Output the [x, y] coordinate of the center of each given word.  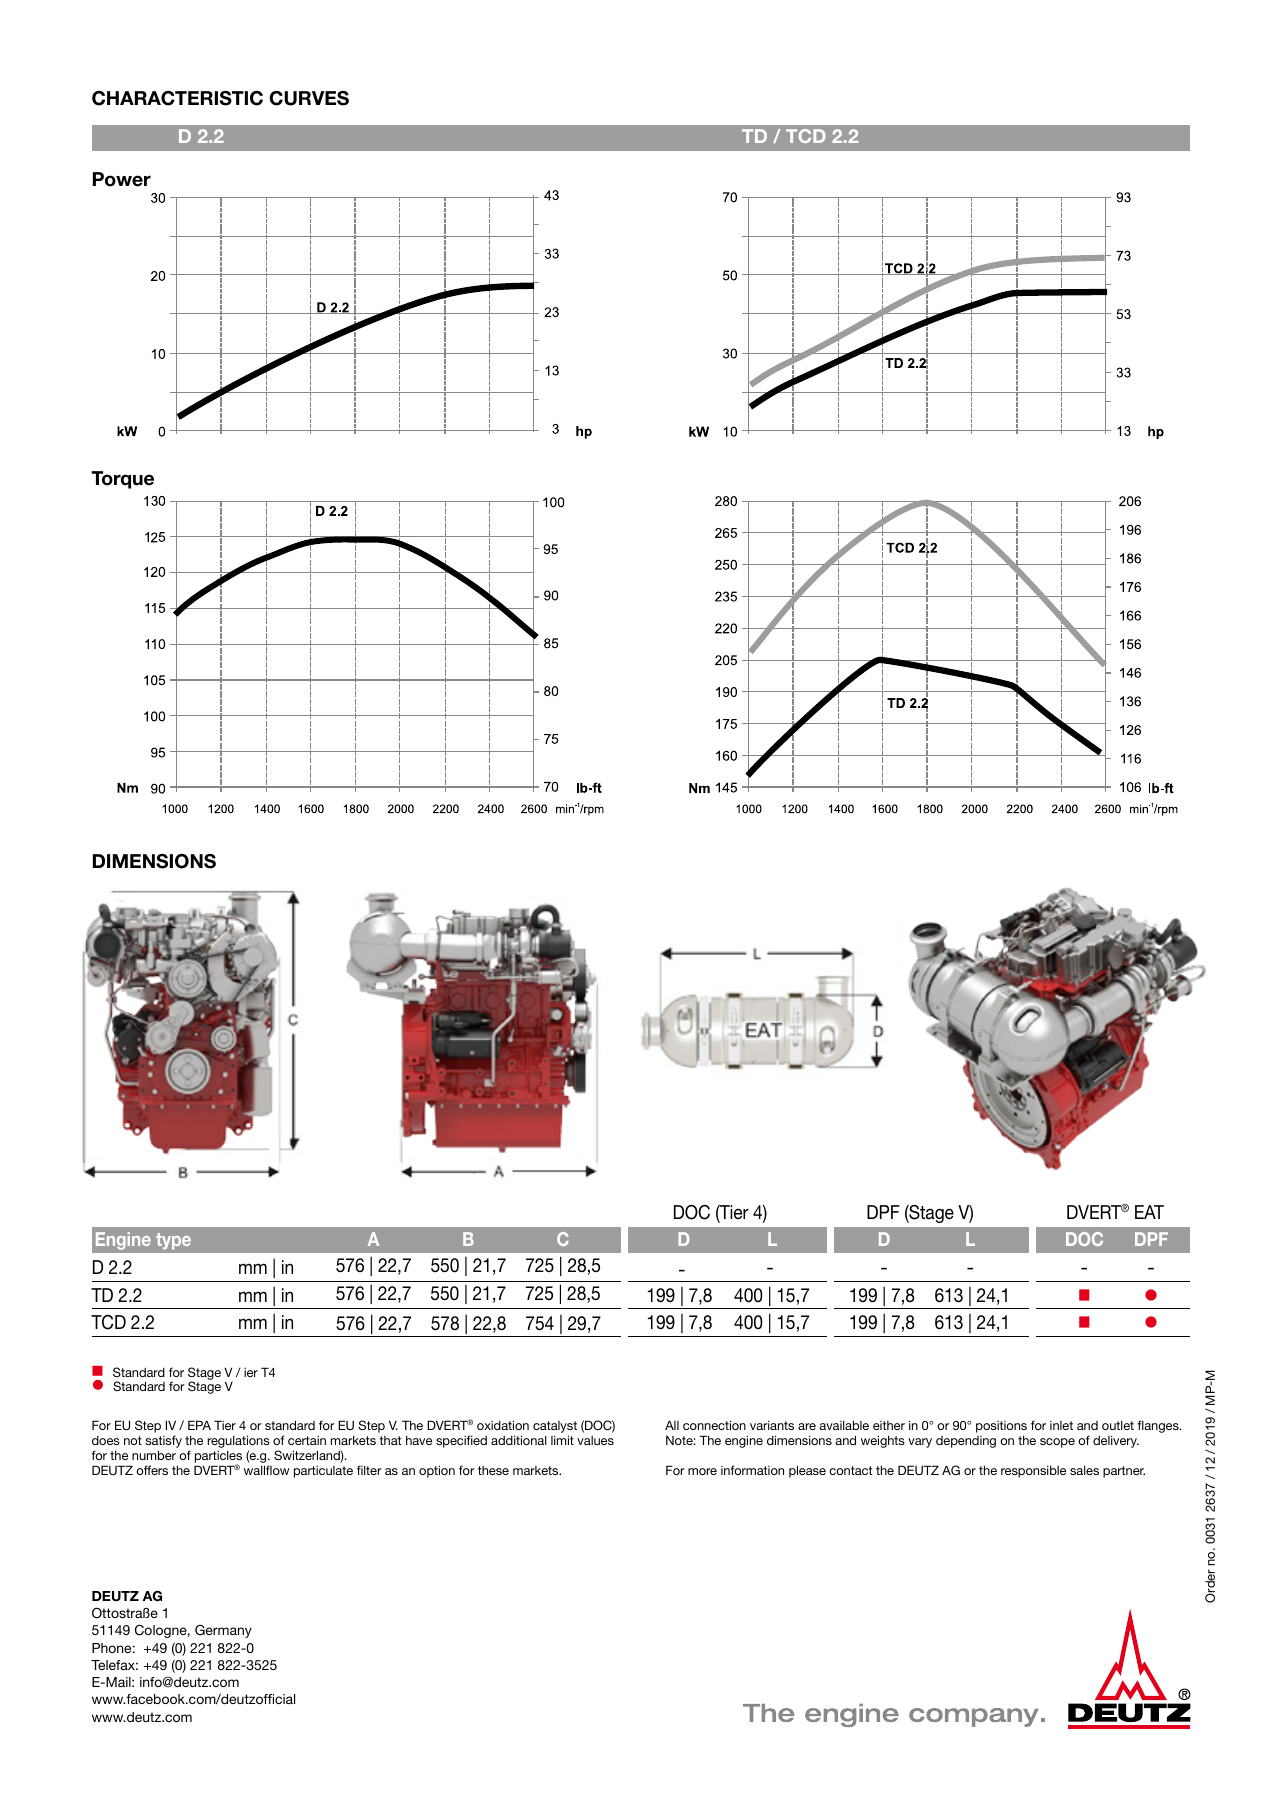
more [702, 1471]
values [595, 1440]
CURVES [309, 98]
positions [1001, 1427]
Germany [223, 1631]
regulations [238, 1441]
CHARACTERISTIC [177, 98]
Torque [122, 480]
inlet [1061, 1425]
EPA [199, 1425]
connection [714, 1425]
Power [122, 179]
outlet [1118, 1425]
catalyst [555, 1427]
